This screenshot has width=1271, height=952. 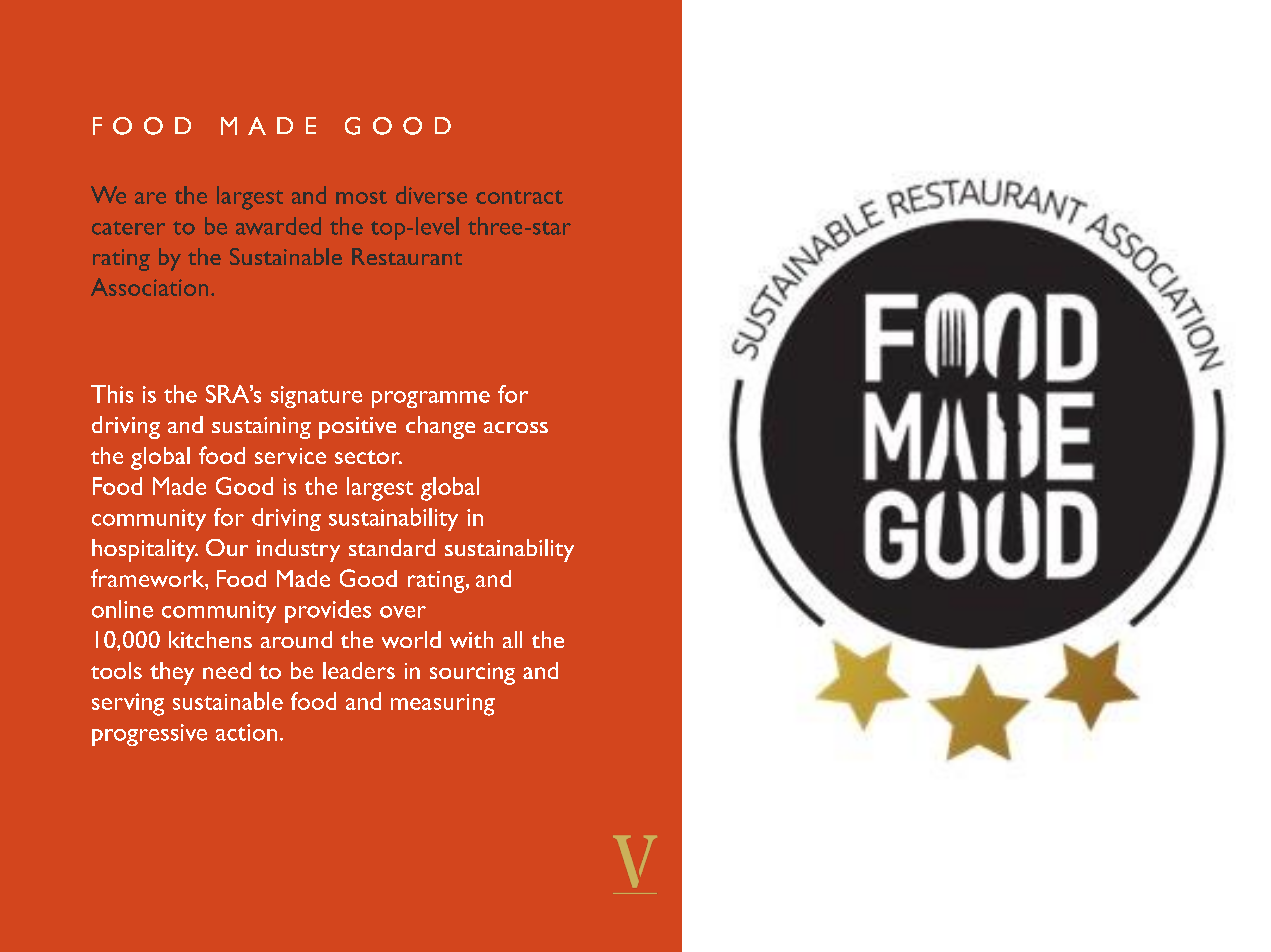 What do you see at coordinates (150, 198) in the screenshot?
I see `are` at bounding box center [150, 198].
